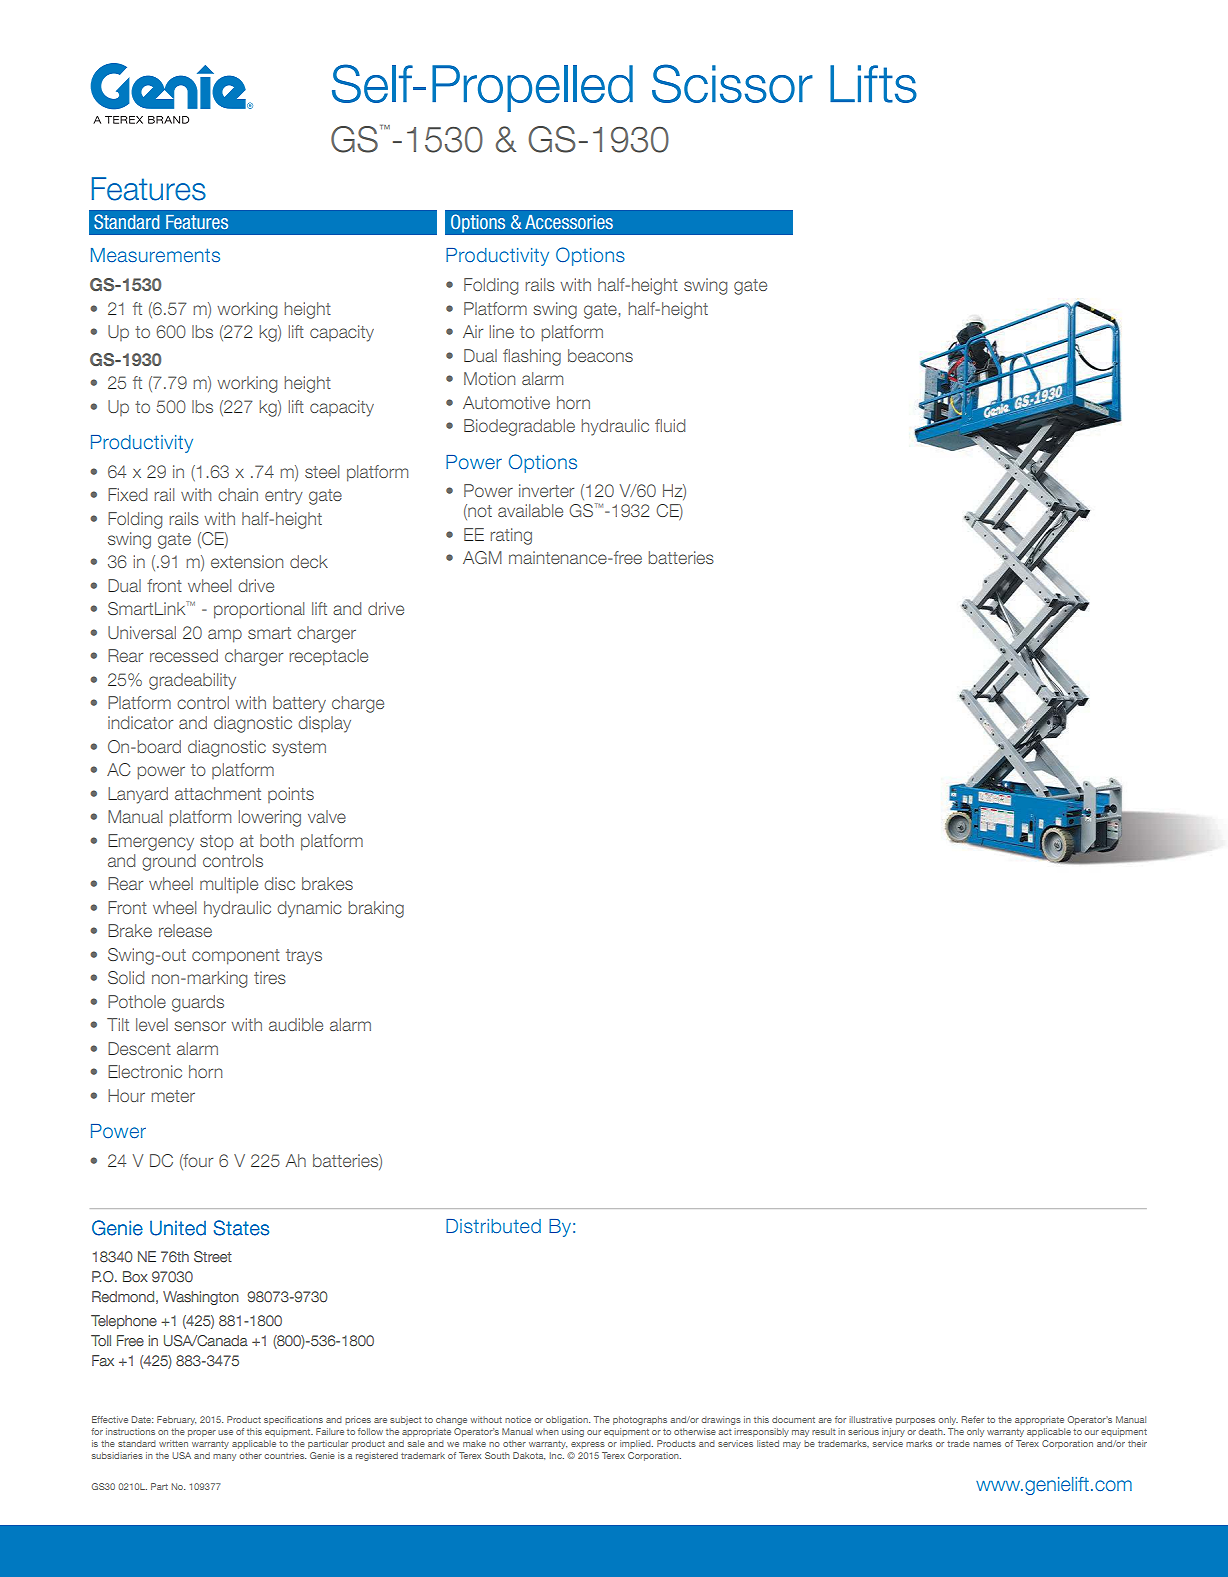 The width and height of the image is (1228, 1577). I want to click on Measurements, so click(155, 255).
